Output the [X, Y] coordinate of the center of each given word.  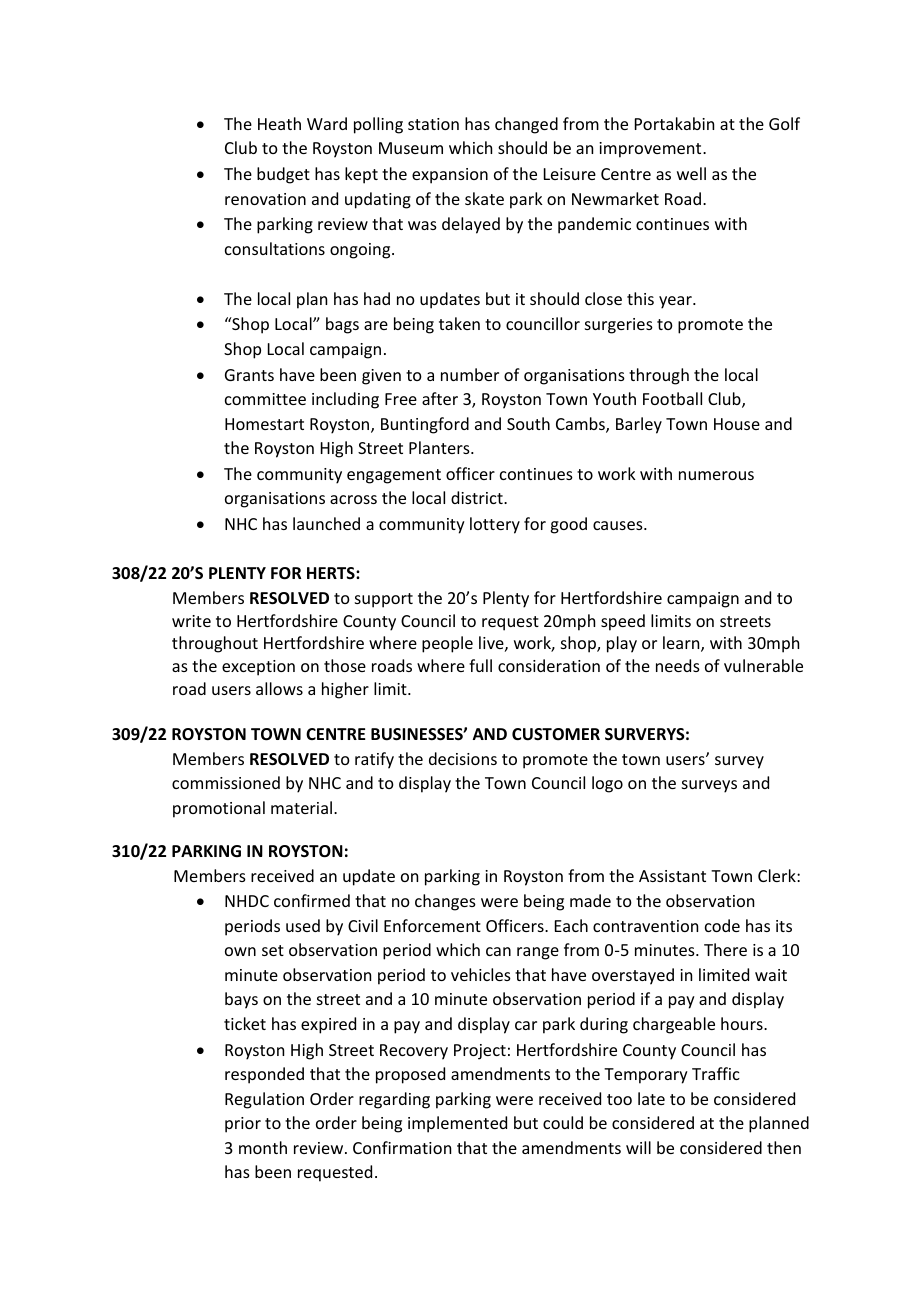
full [480, 665]
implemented [457, 1124]
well [691, 173]
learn [682, 644]
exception [258, 668]
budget [283, 175]
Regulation [264, 1100]
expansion [450, 176]
